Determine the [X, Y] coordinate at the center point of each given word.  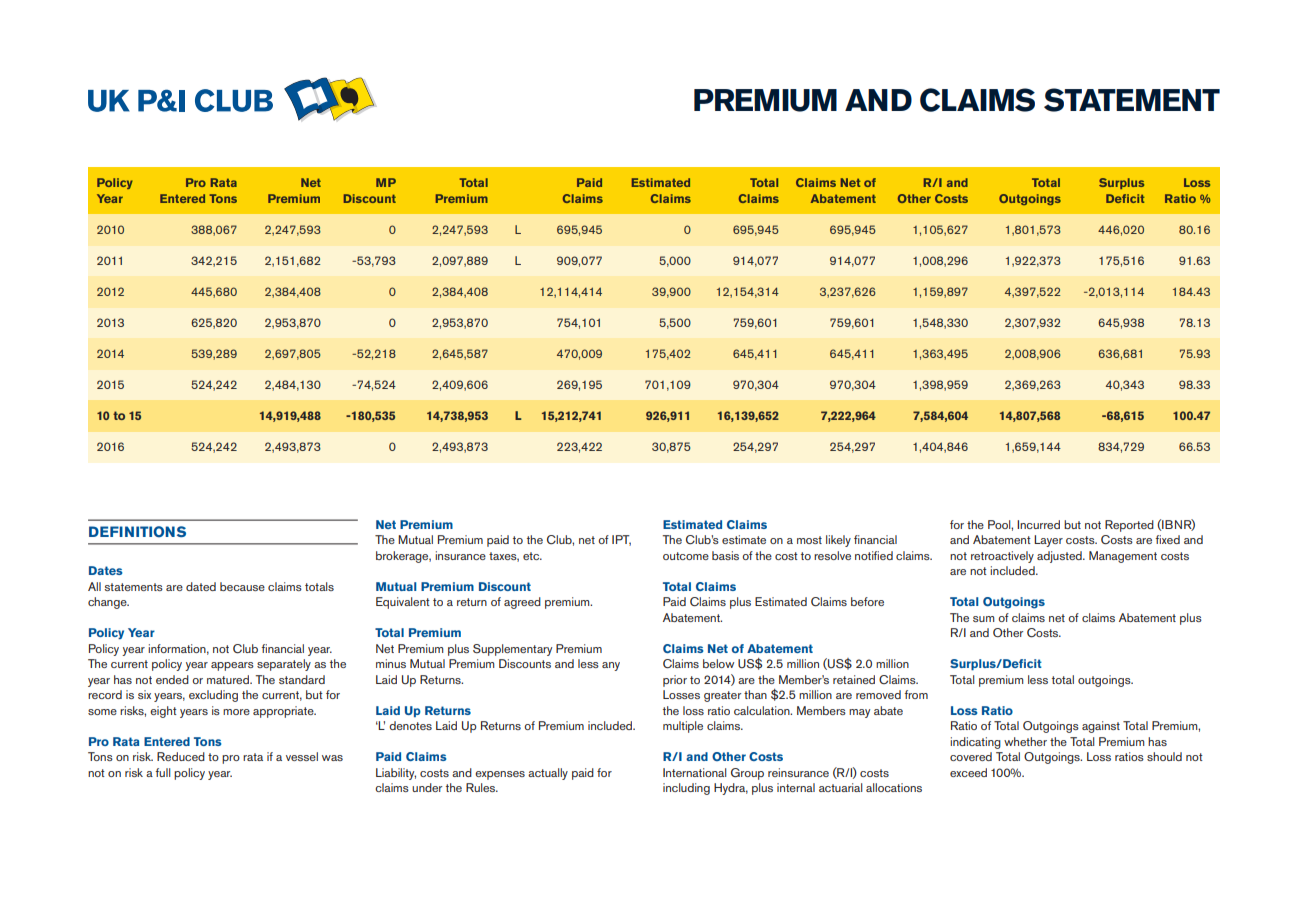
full [163, 772]
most [809, 540]
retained [854, 679]
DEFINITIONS [137, 532]
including [686, 789]
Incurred [1038, 524]
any [611, 666]
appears [232, 666]
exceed [968, 772]
